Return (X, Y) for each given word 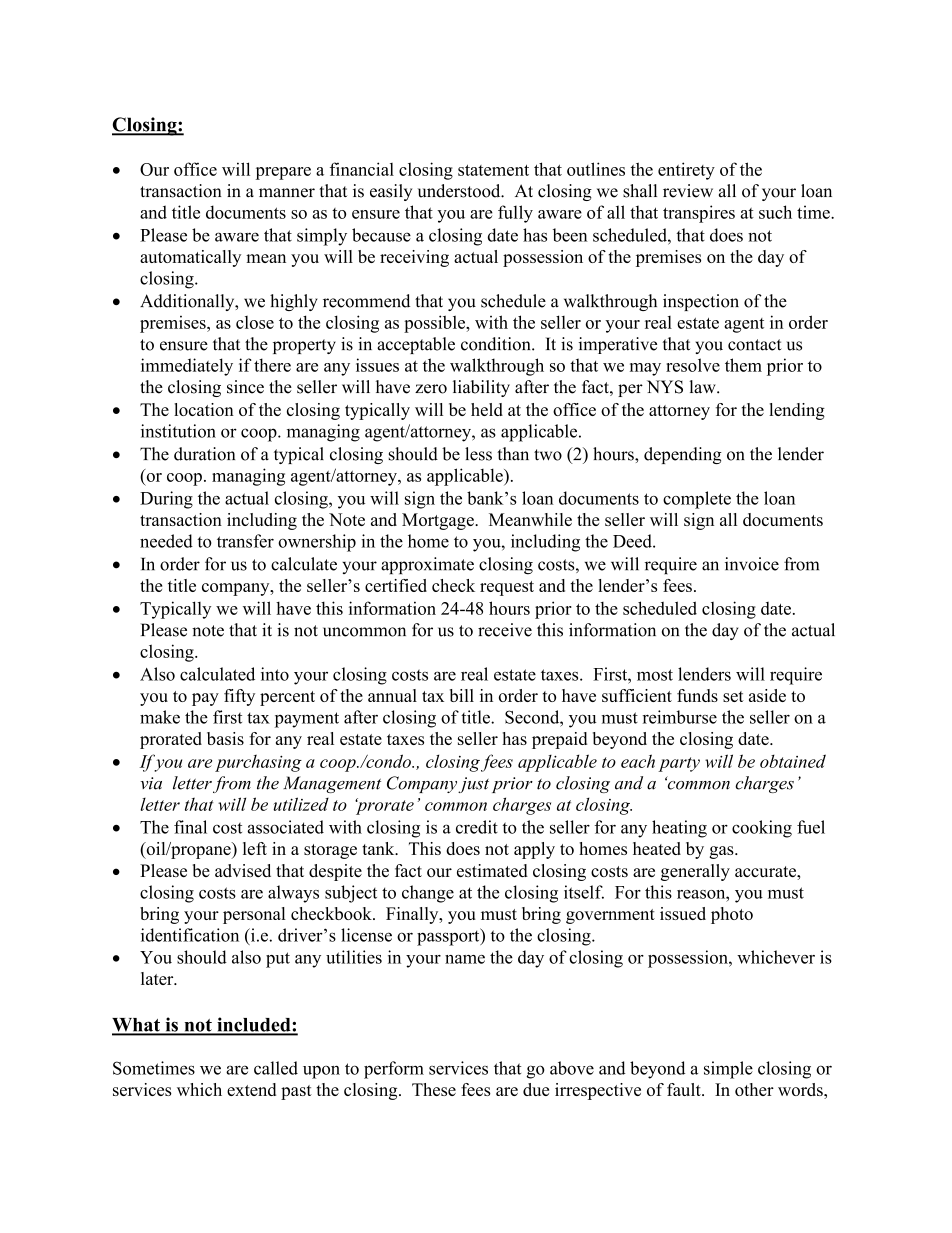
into (275, 674)
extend (251, 1089)
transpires (699, 214)
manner (287, 193)
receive (505, 630)
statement (493, 170)
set (733, 696)
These (434, 1089)
